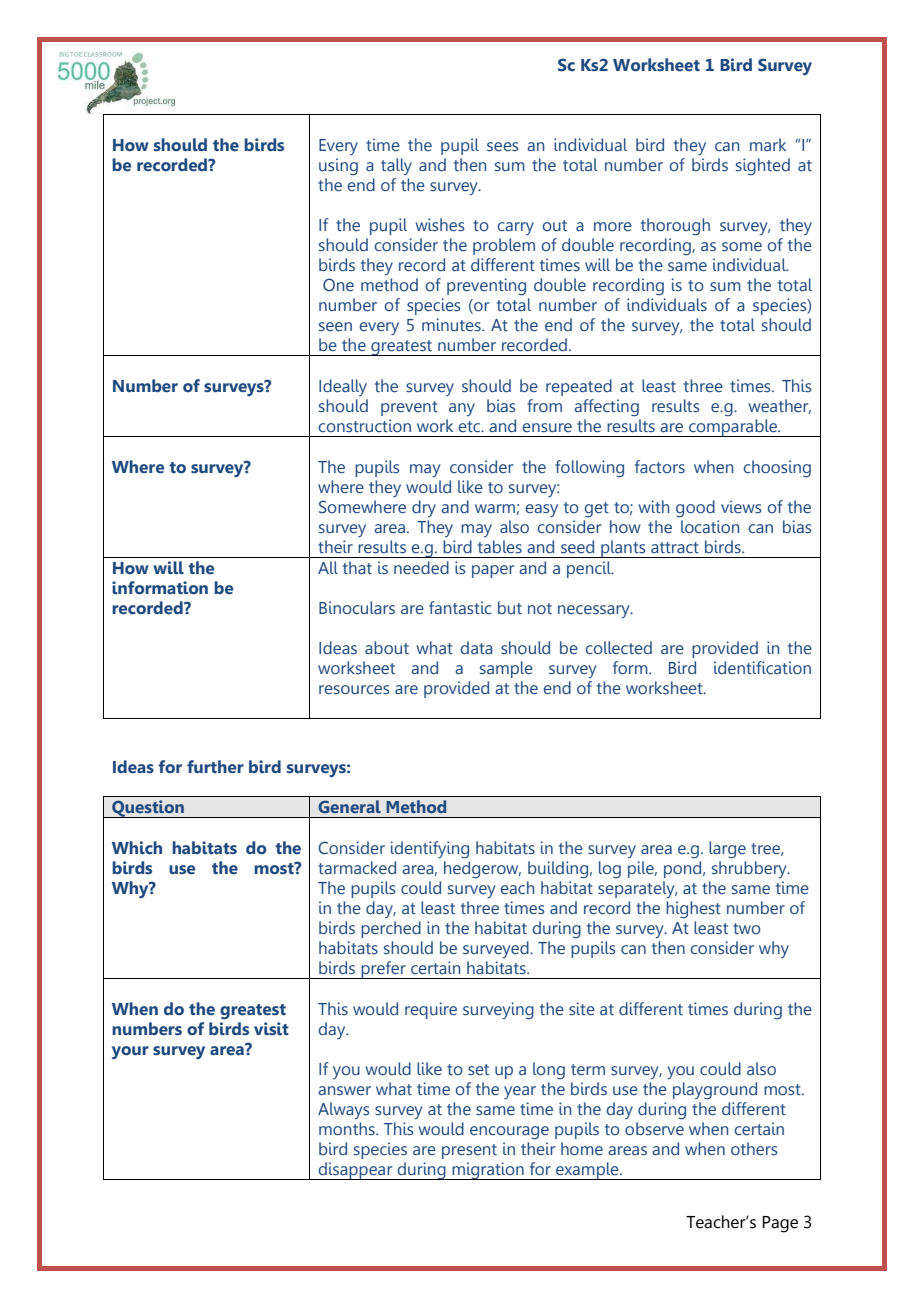 This screenshot has height=1308, width=924. I want to click on wishes, so click(440, 225).
